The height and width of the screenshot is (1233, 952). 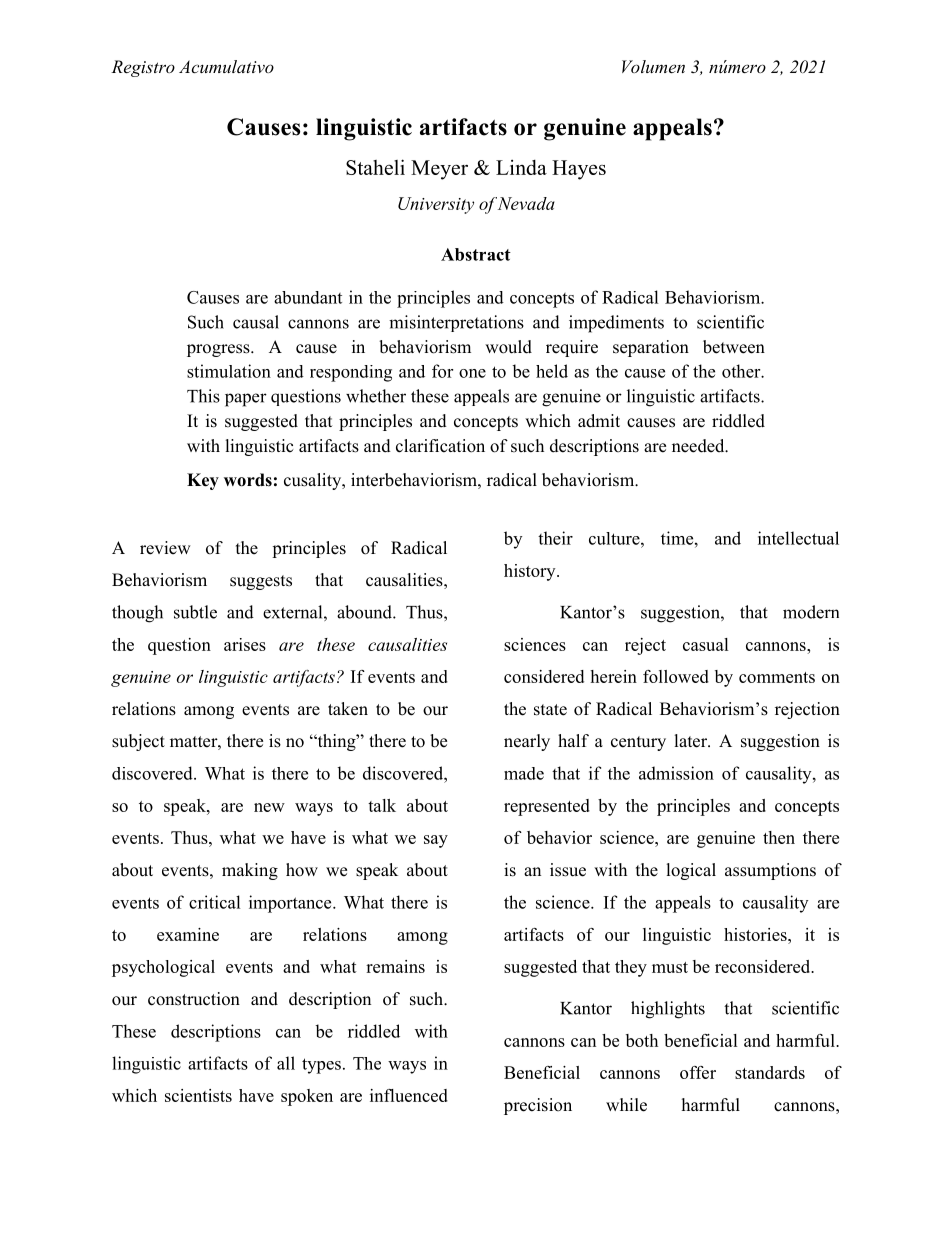 I want to click on University, so click(x=436, y=205).
